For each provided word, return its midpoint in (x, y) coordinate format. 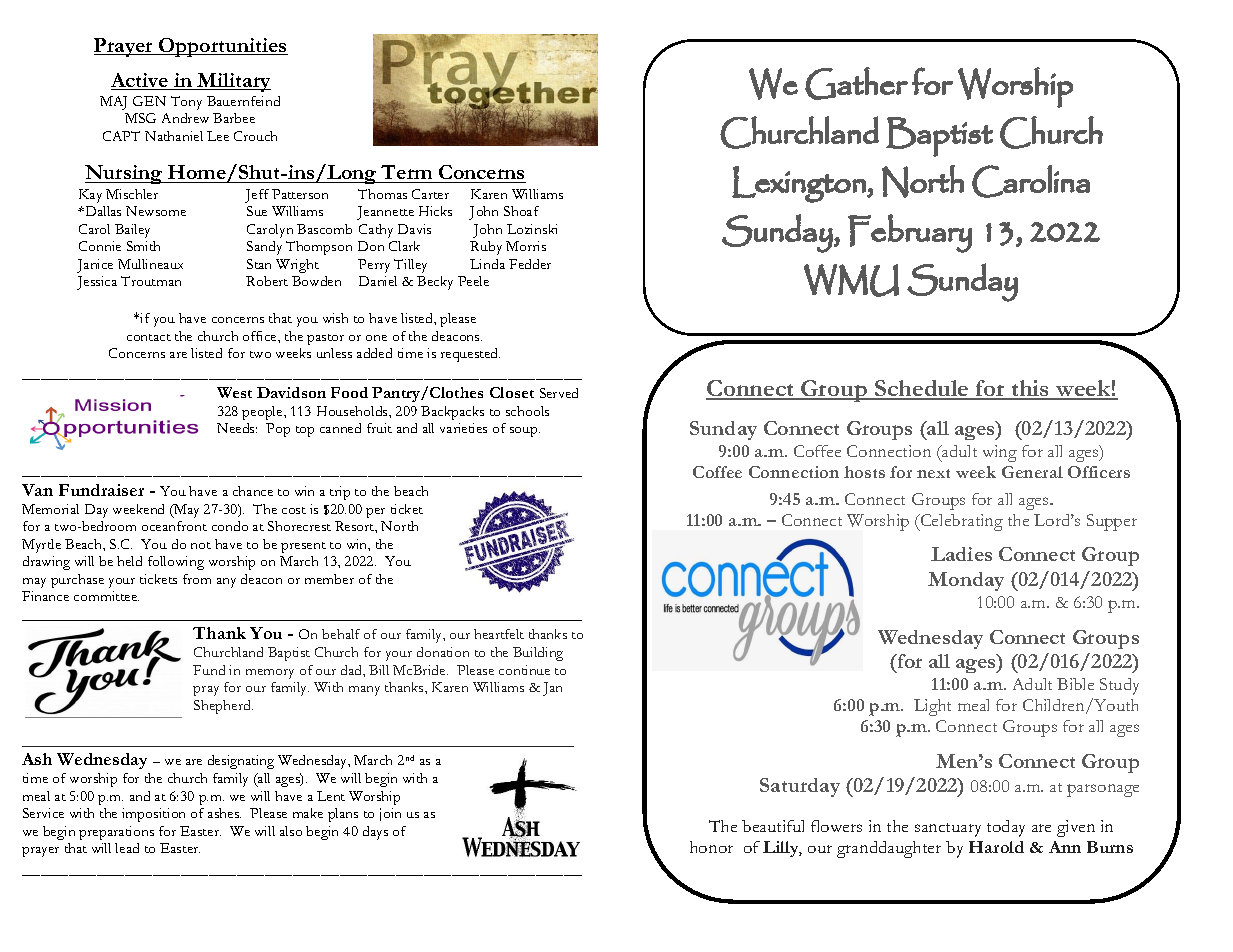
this (1030, 389)
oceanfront (174, 526)
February (910, 233)
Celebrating (960, 522)
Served (559, 393)
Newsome (156, 211)
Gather (856, 83)
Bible (1075, 684)
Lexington (800, 184)
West (234, 392)
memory (270, 674)
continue (524, 670)
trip (340, 493)
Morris (526, 246)
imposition (153, 815)
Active (141, 81)
